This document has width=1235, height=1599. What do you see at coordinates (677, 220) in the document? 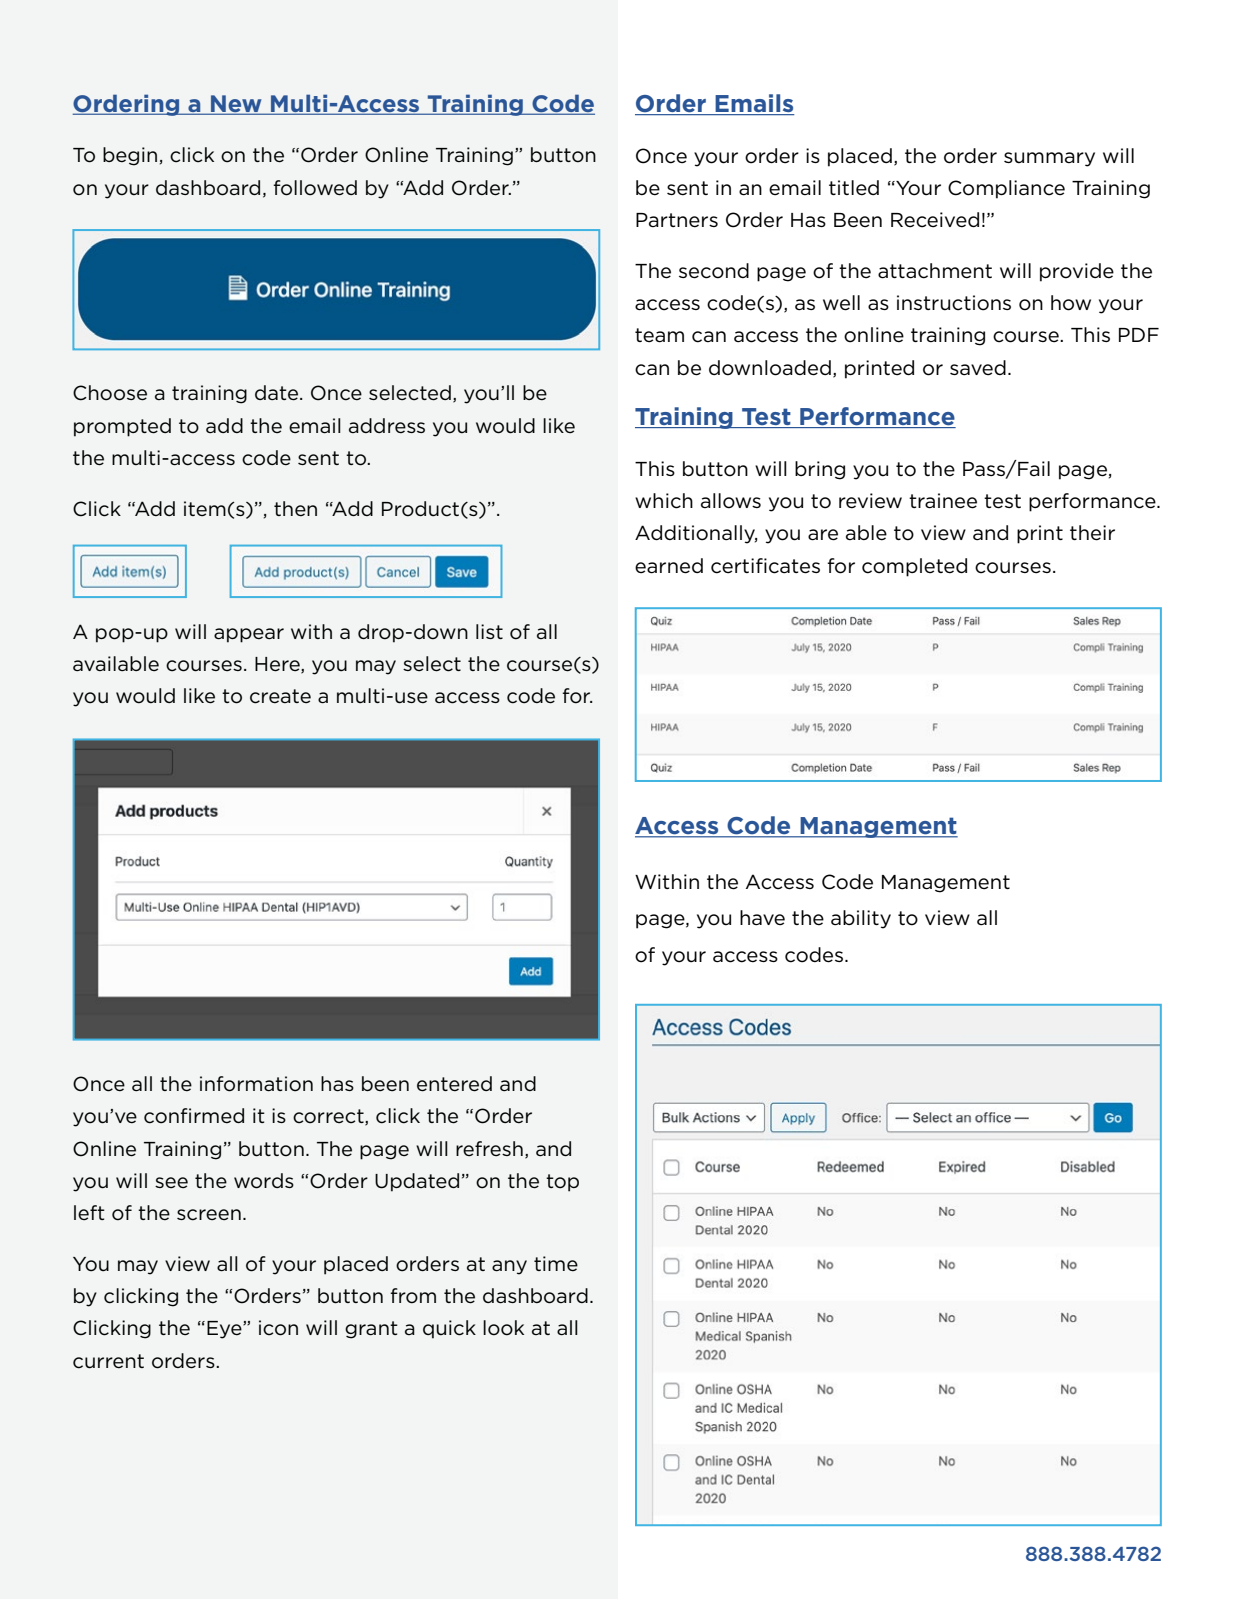
I see `Partners` at bounding box center [677, 220].
